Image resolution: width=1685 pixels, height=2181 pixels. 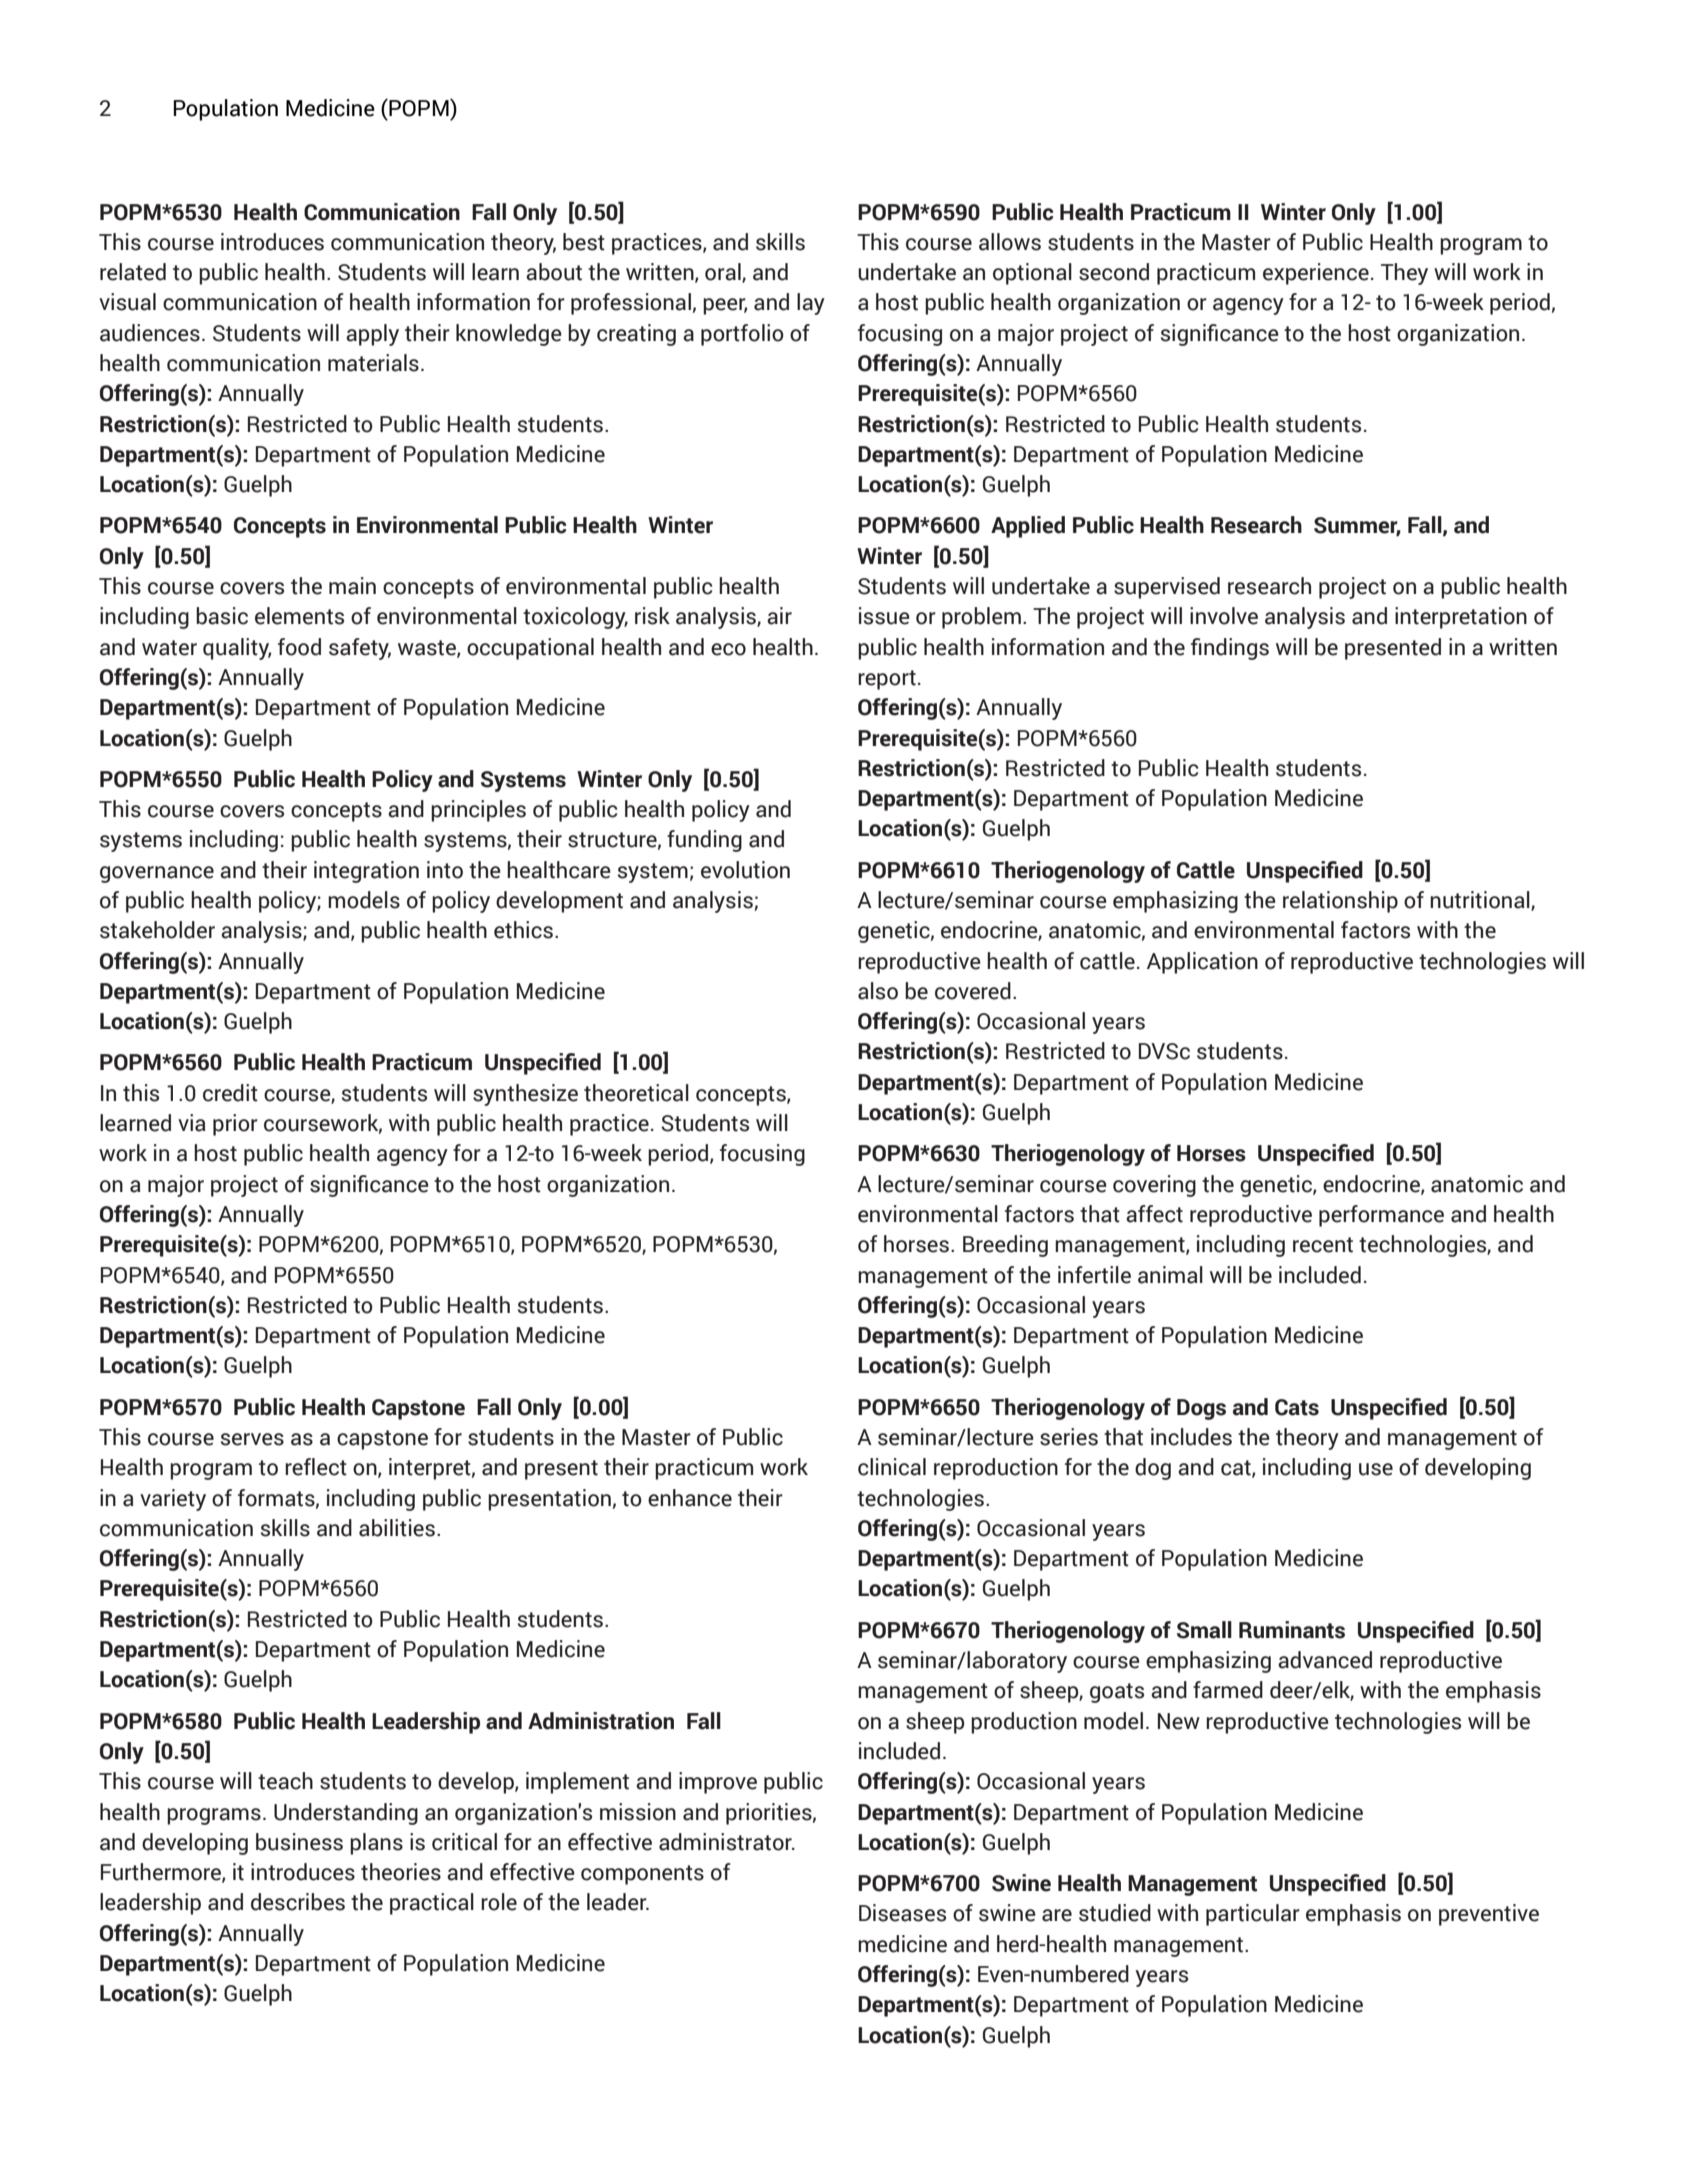 I want to click on credit, so click(x=230, y=1093).
